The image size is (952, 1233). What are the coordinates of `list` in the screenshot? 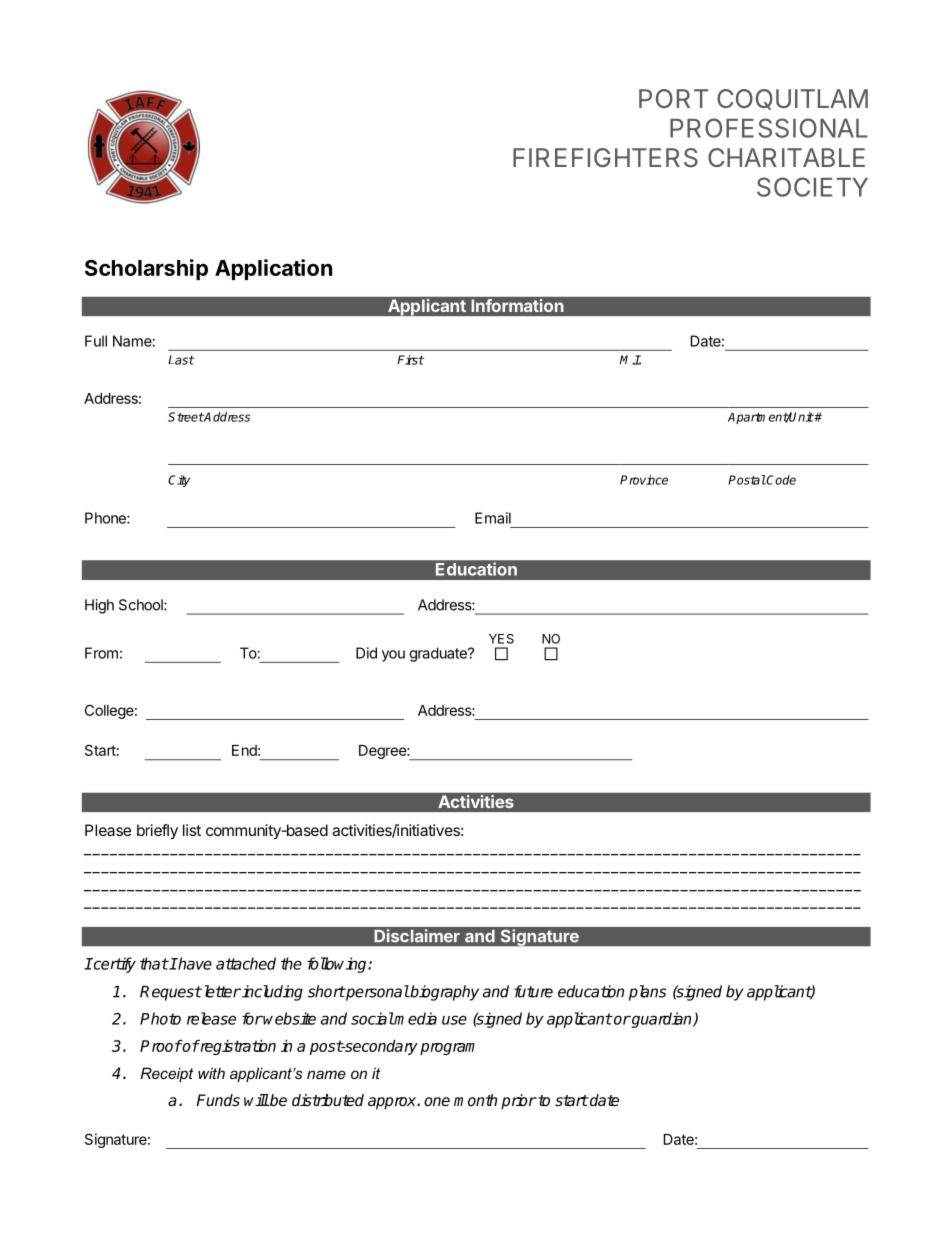 It's located at (192, 830).
